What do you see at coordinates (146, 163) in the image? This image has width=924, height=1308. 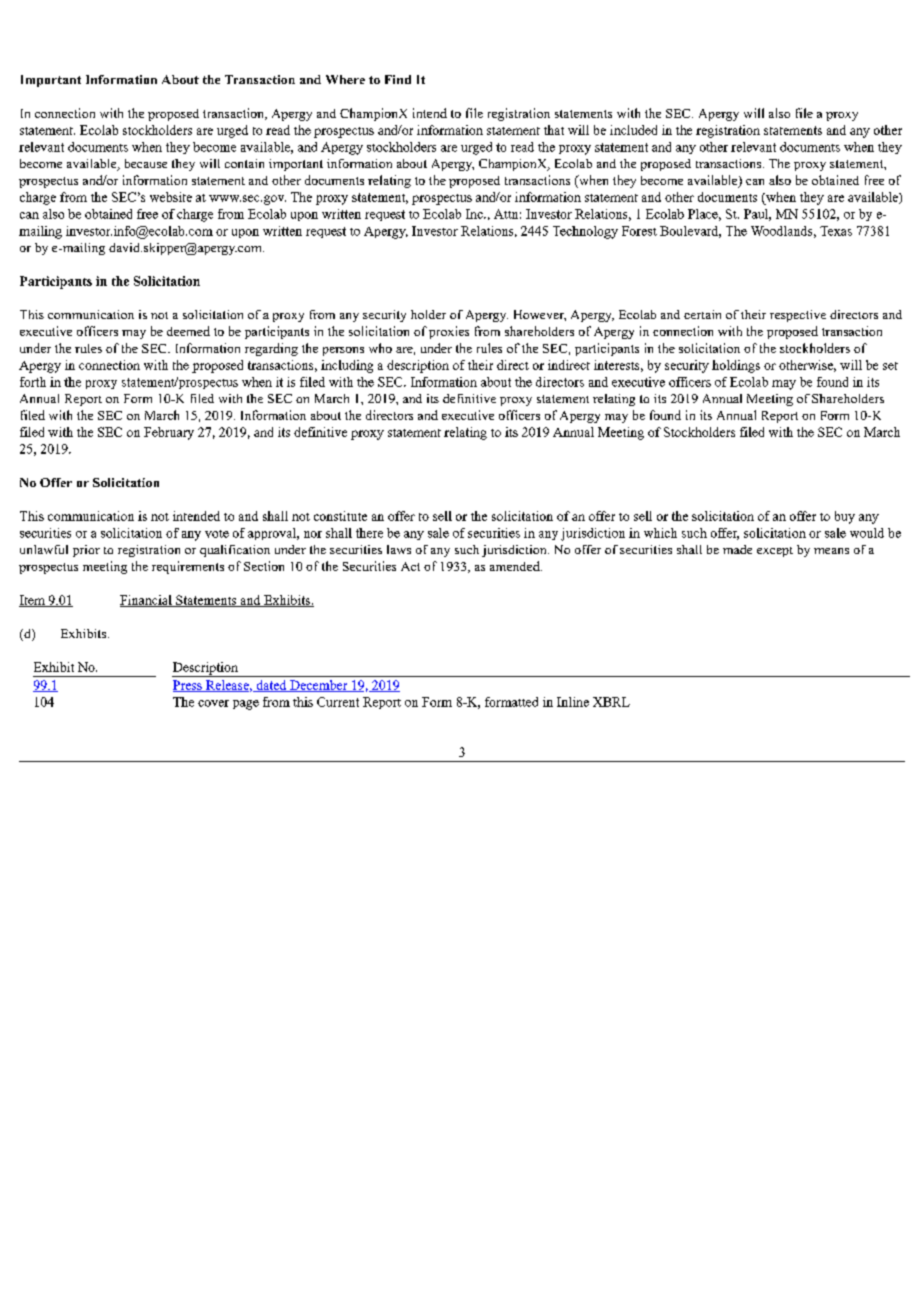 I see `because` at bounding box center [146, 163].
